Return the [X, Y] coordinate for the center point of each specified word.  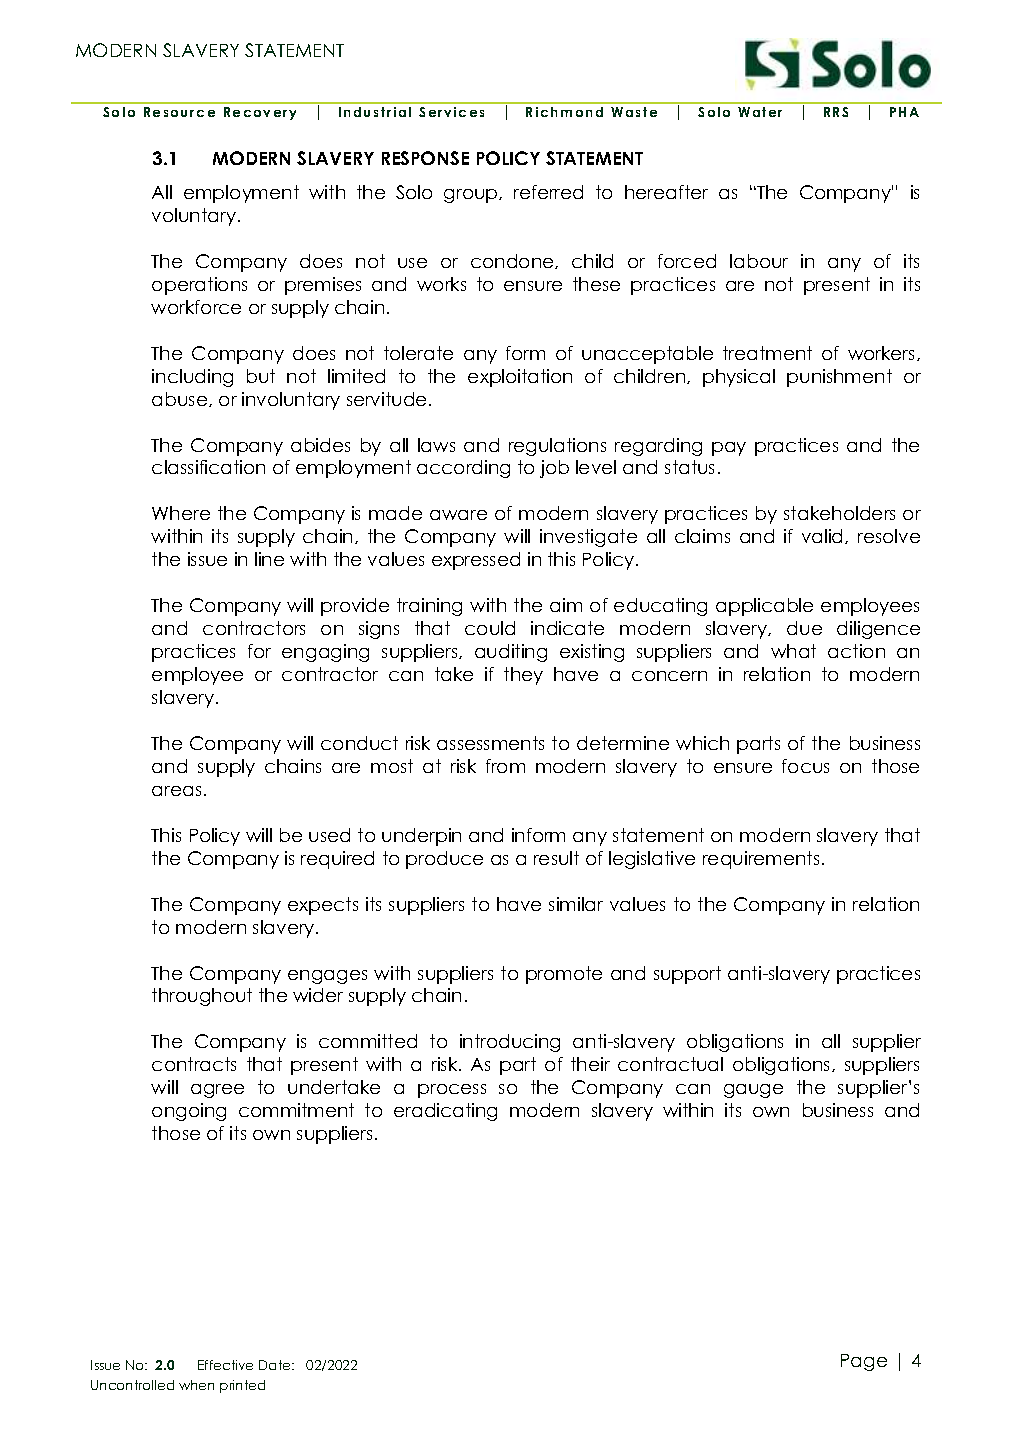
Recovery [260, 113]
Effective [225, 1365]
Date [276, 1365]
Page [864, 1362]
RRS [836, 112]
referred [548, 192]
